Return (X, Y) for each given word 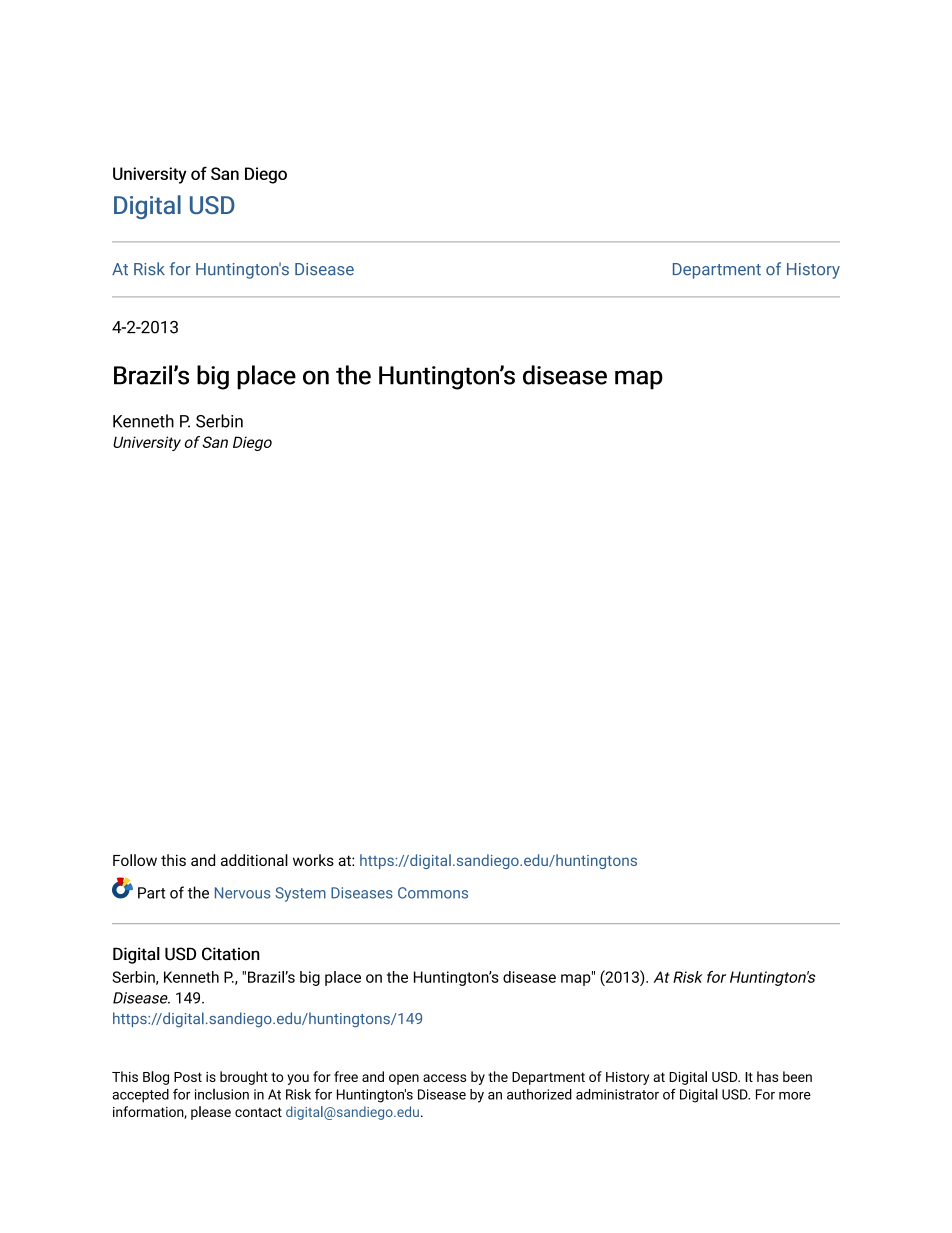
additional (254, 860)
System (300, 894)
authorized (539, 1094)
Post (188, 1077)
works (313, 860)
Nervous (242, 893)
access (444, 1078)
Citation (231, 954)
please (211, 1113)
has (767, 1076)
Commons (433, 893)
